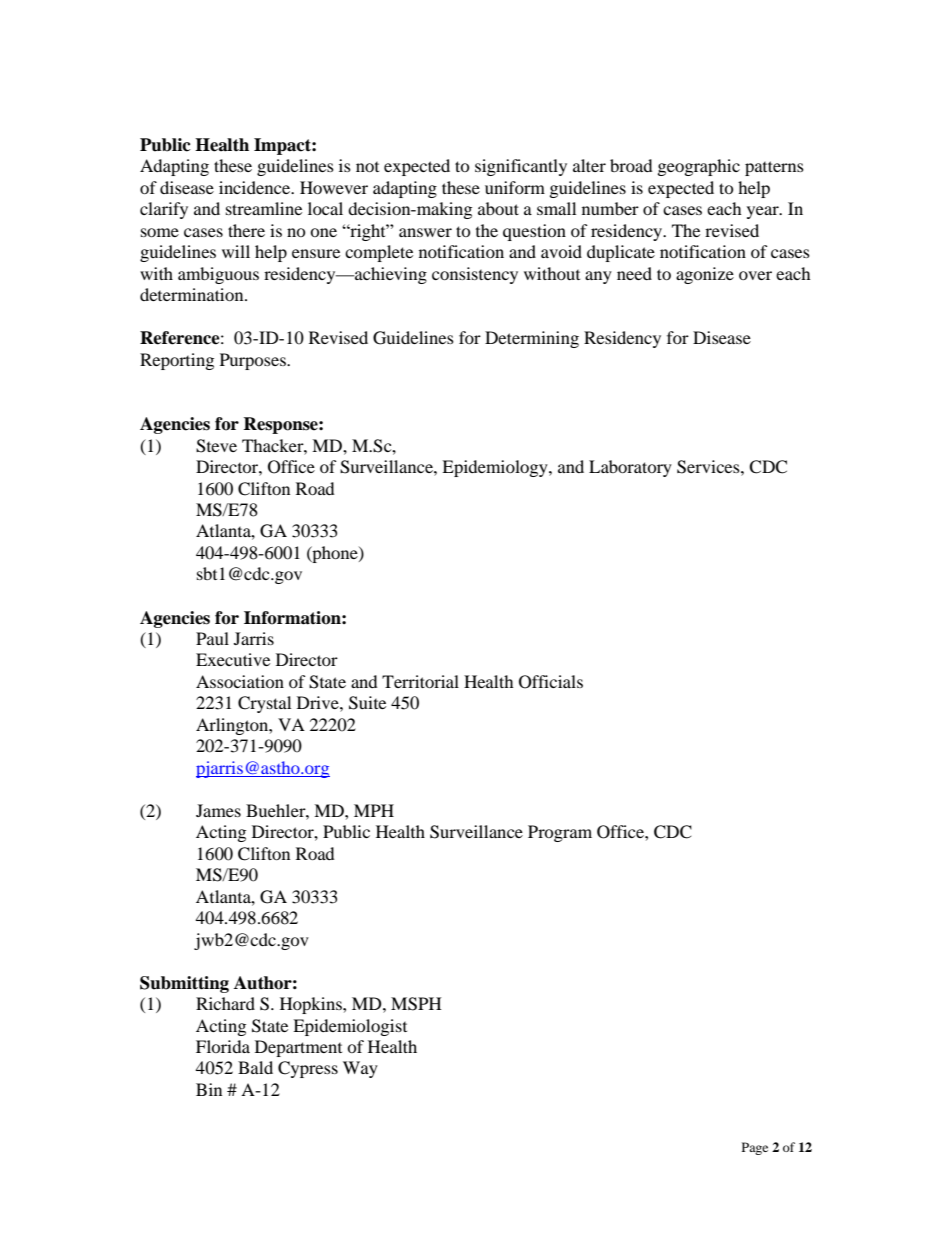  What do you see at coordinates (551, 682) in the page?
I see `Officials` at bounding box center [551, 682].
